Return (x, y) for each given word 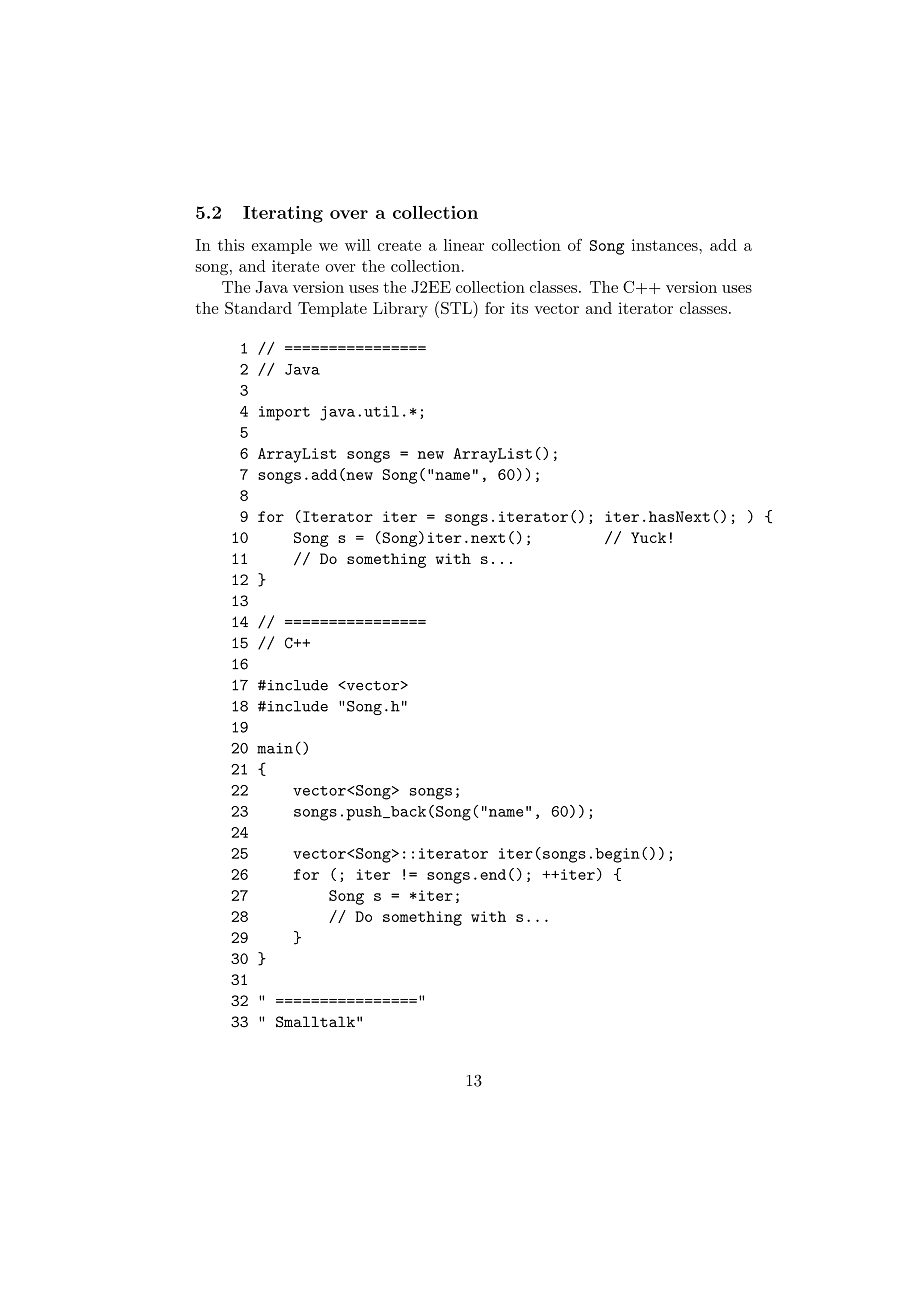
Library (400, 309)
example (282, 246)
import (284, 413)
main (275, 748)
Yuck (648, 537)
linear (464, 245)
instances (666, 245)
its (519, 308)
